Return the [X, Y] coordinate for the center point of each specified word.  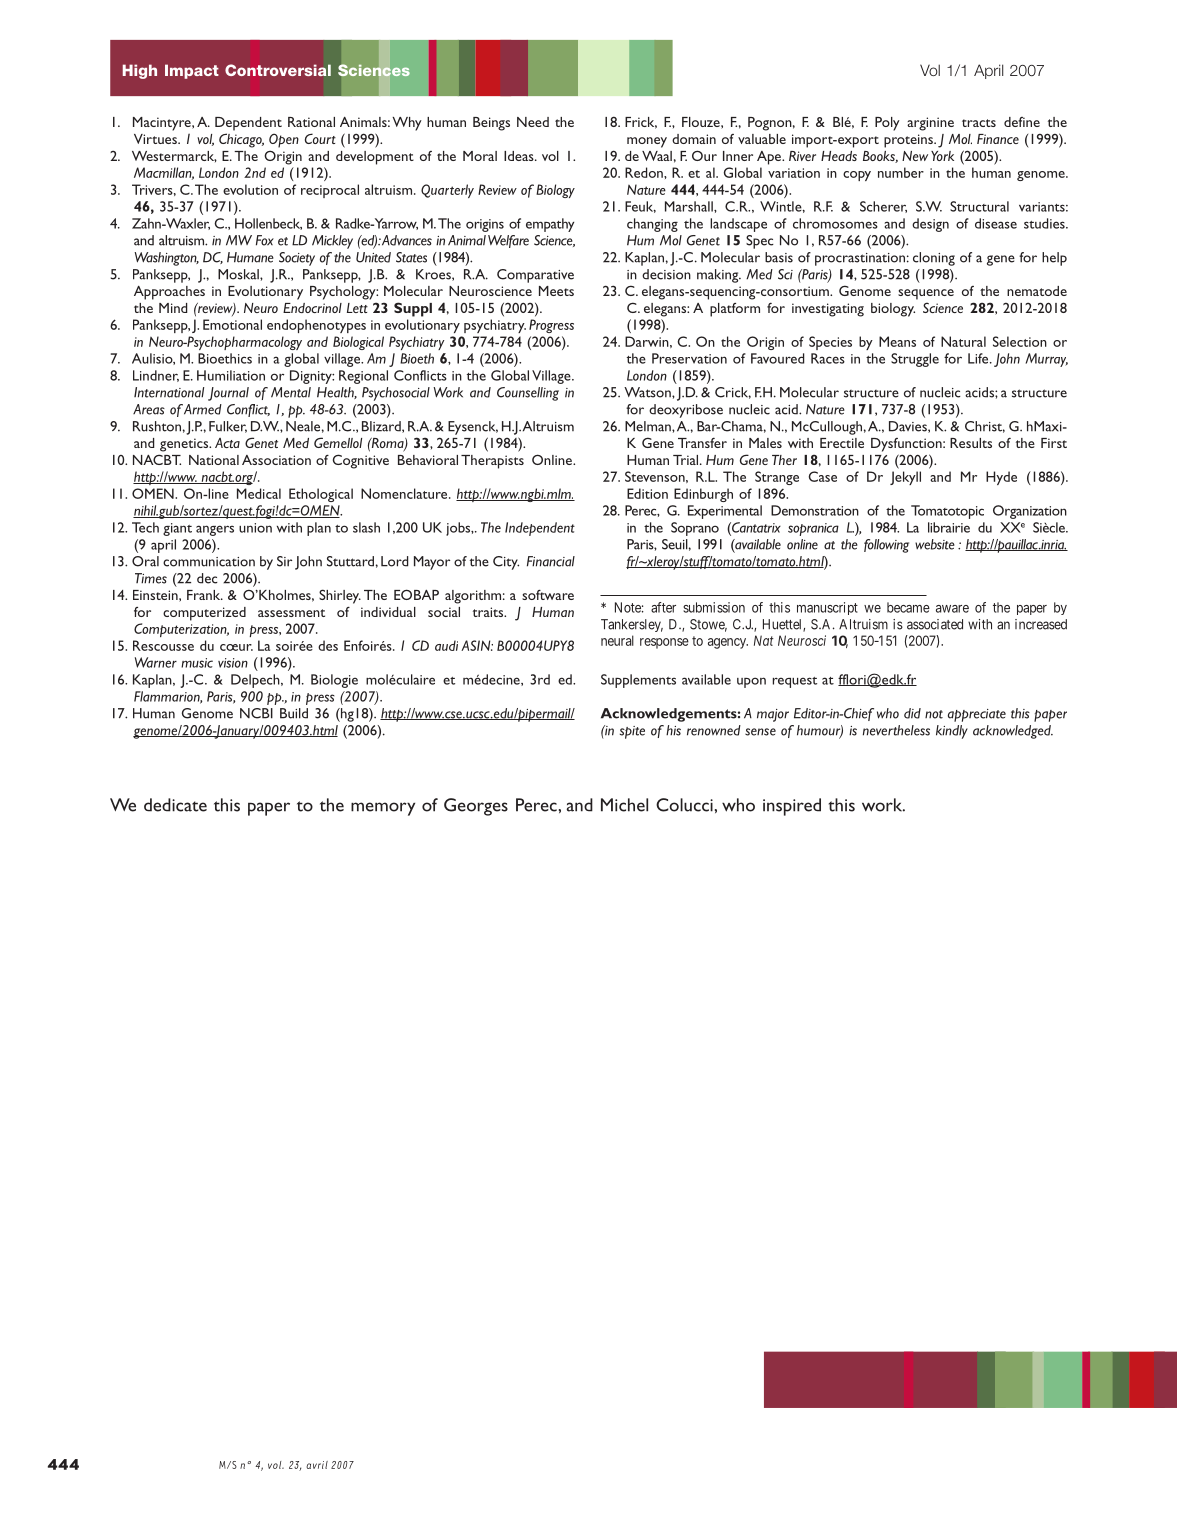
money [647, 142]
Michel [624, 805]
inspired [792, 807]
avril [317, 1465]
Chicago [241, 140]
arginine [930, 124]
